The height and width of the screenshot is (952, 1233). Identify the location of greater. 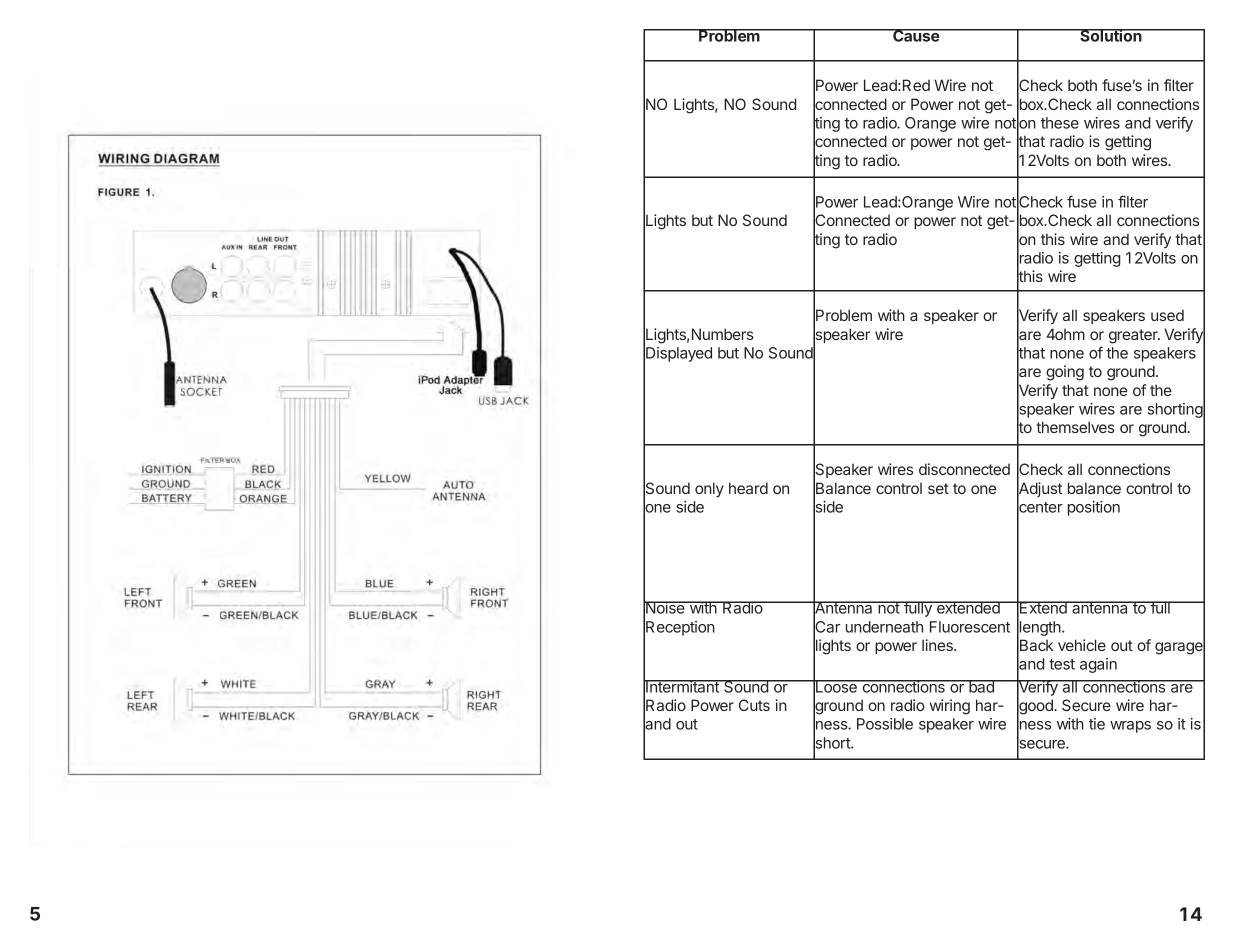
(1134, 336).
